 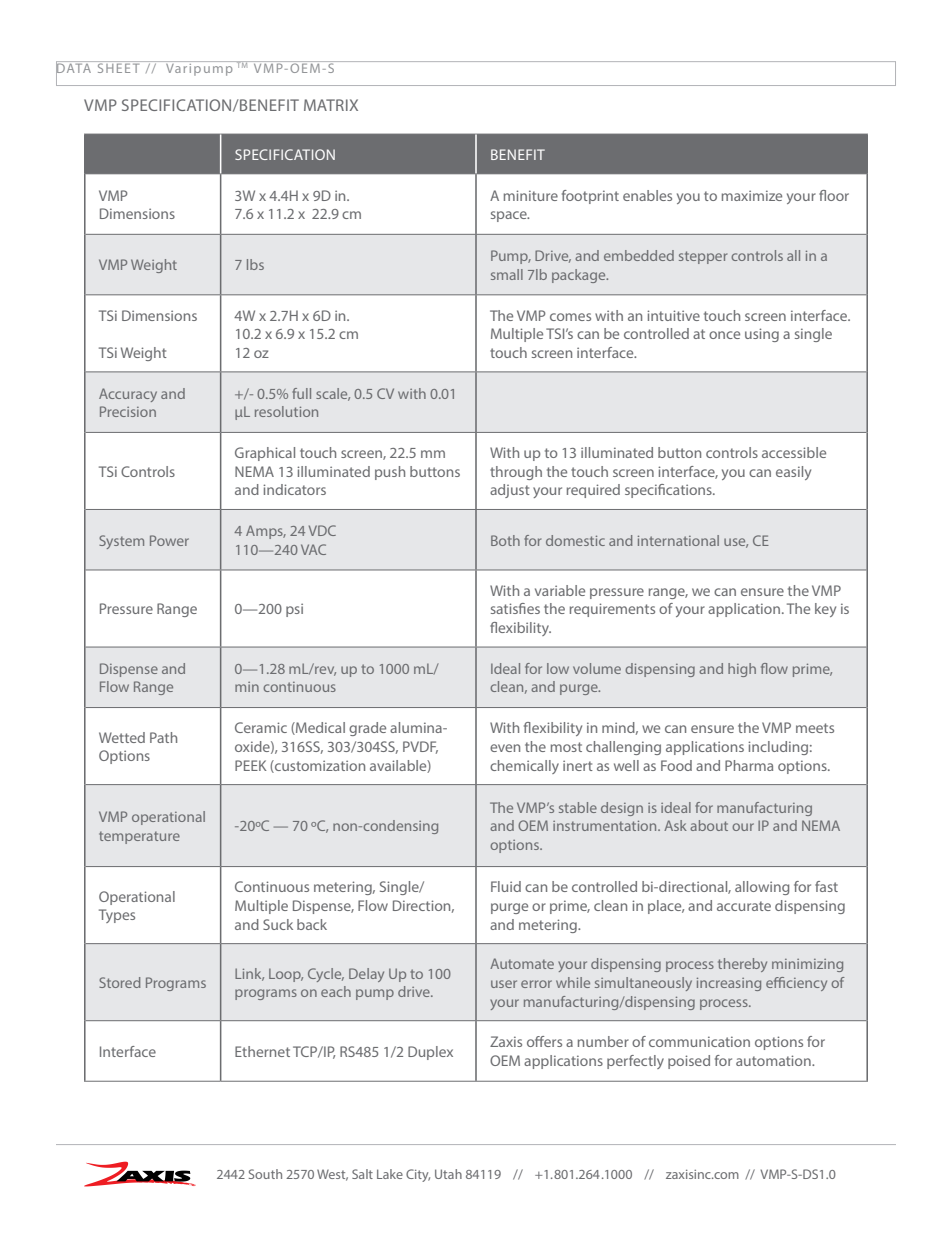 I want to click on maximize, so click(x=752, y=195).
